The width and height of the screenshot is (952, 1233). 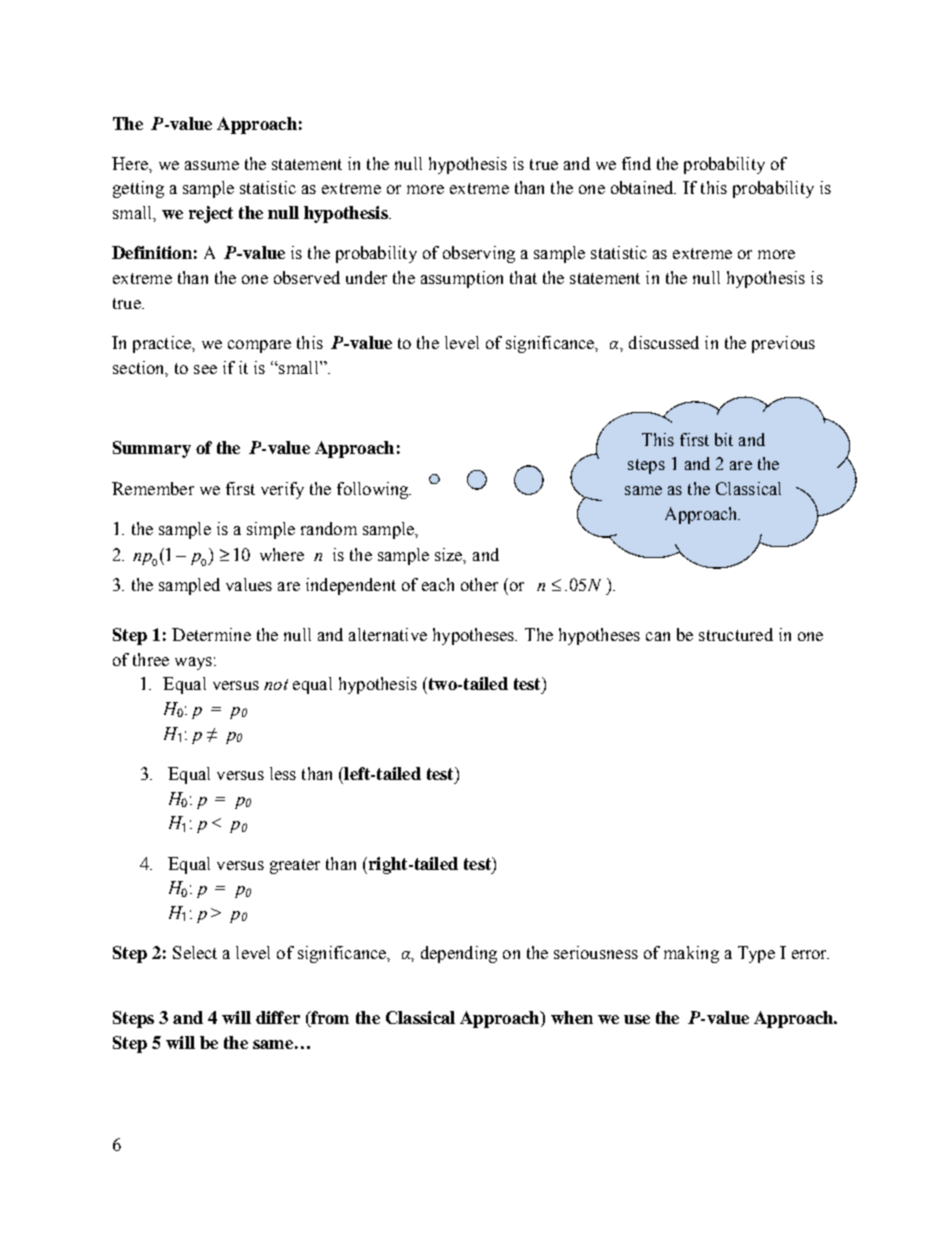 What do you see at coordinates (195, 952) in the screenshot?
I see `Select` at bounding box center [195, 952].
